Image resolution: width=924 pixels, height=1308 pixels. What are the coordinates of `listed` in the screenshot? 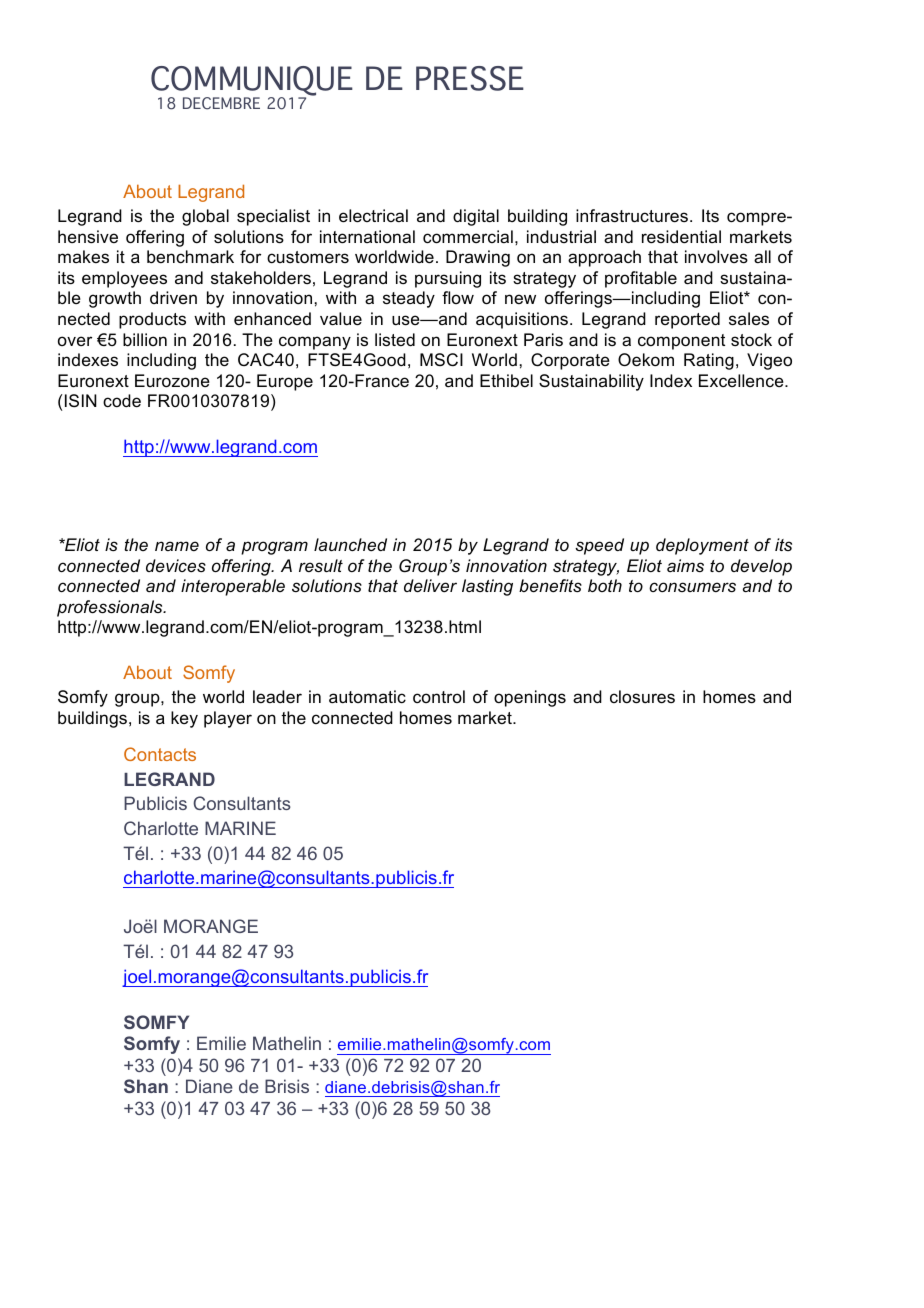 It's located at (395, 340).
